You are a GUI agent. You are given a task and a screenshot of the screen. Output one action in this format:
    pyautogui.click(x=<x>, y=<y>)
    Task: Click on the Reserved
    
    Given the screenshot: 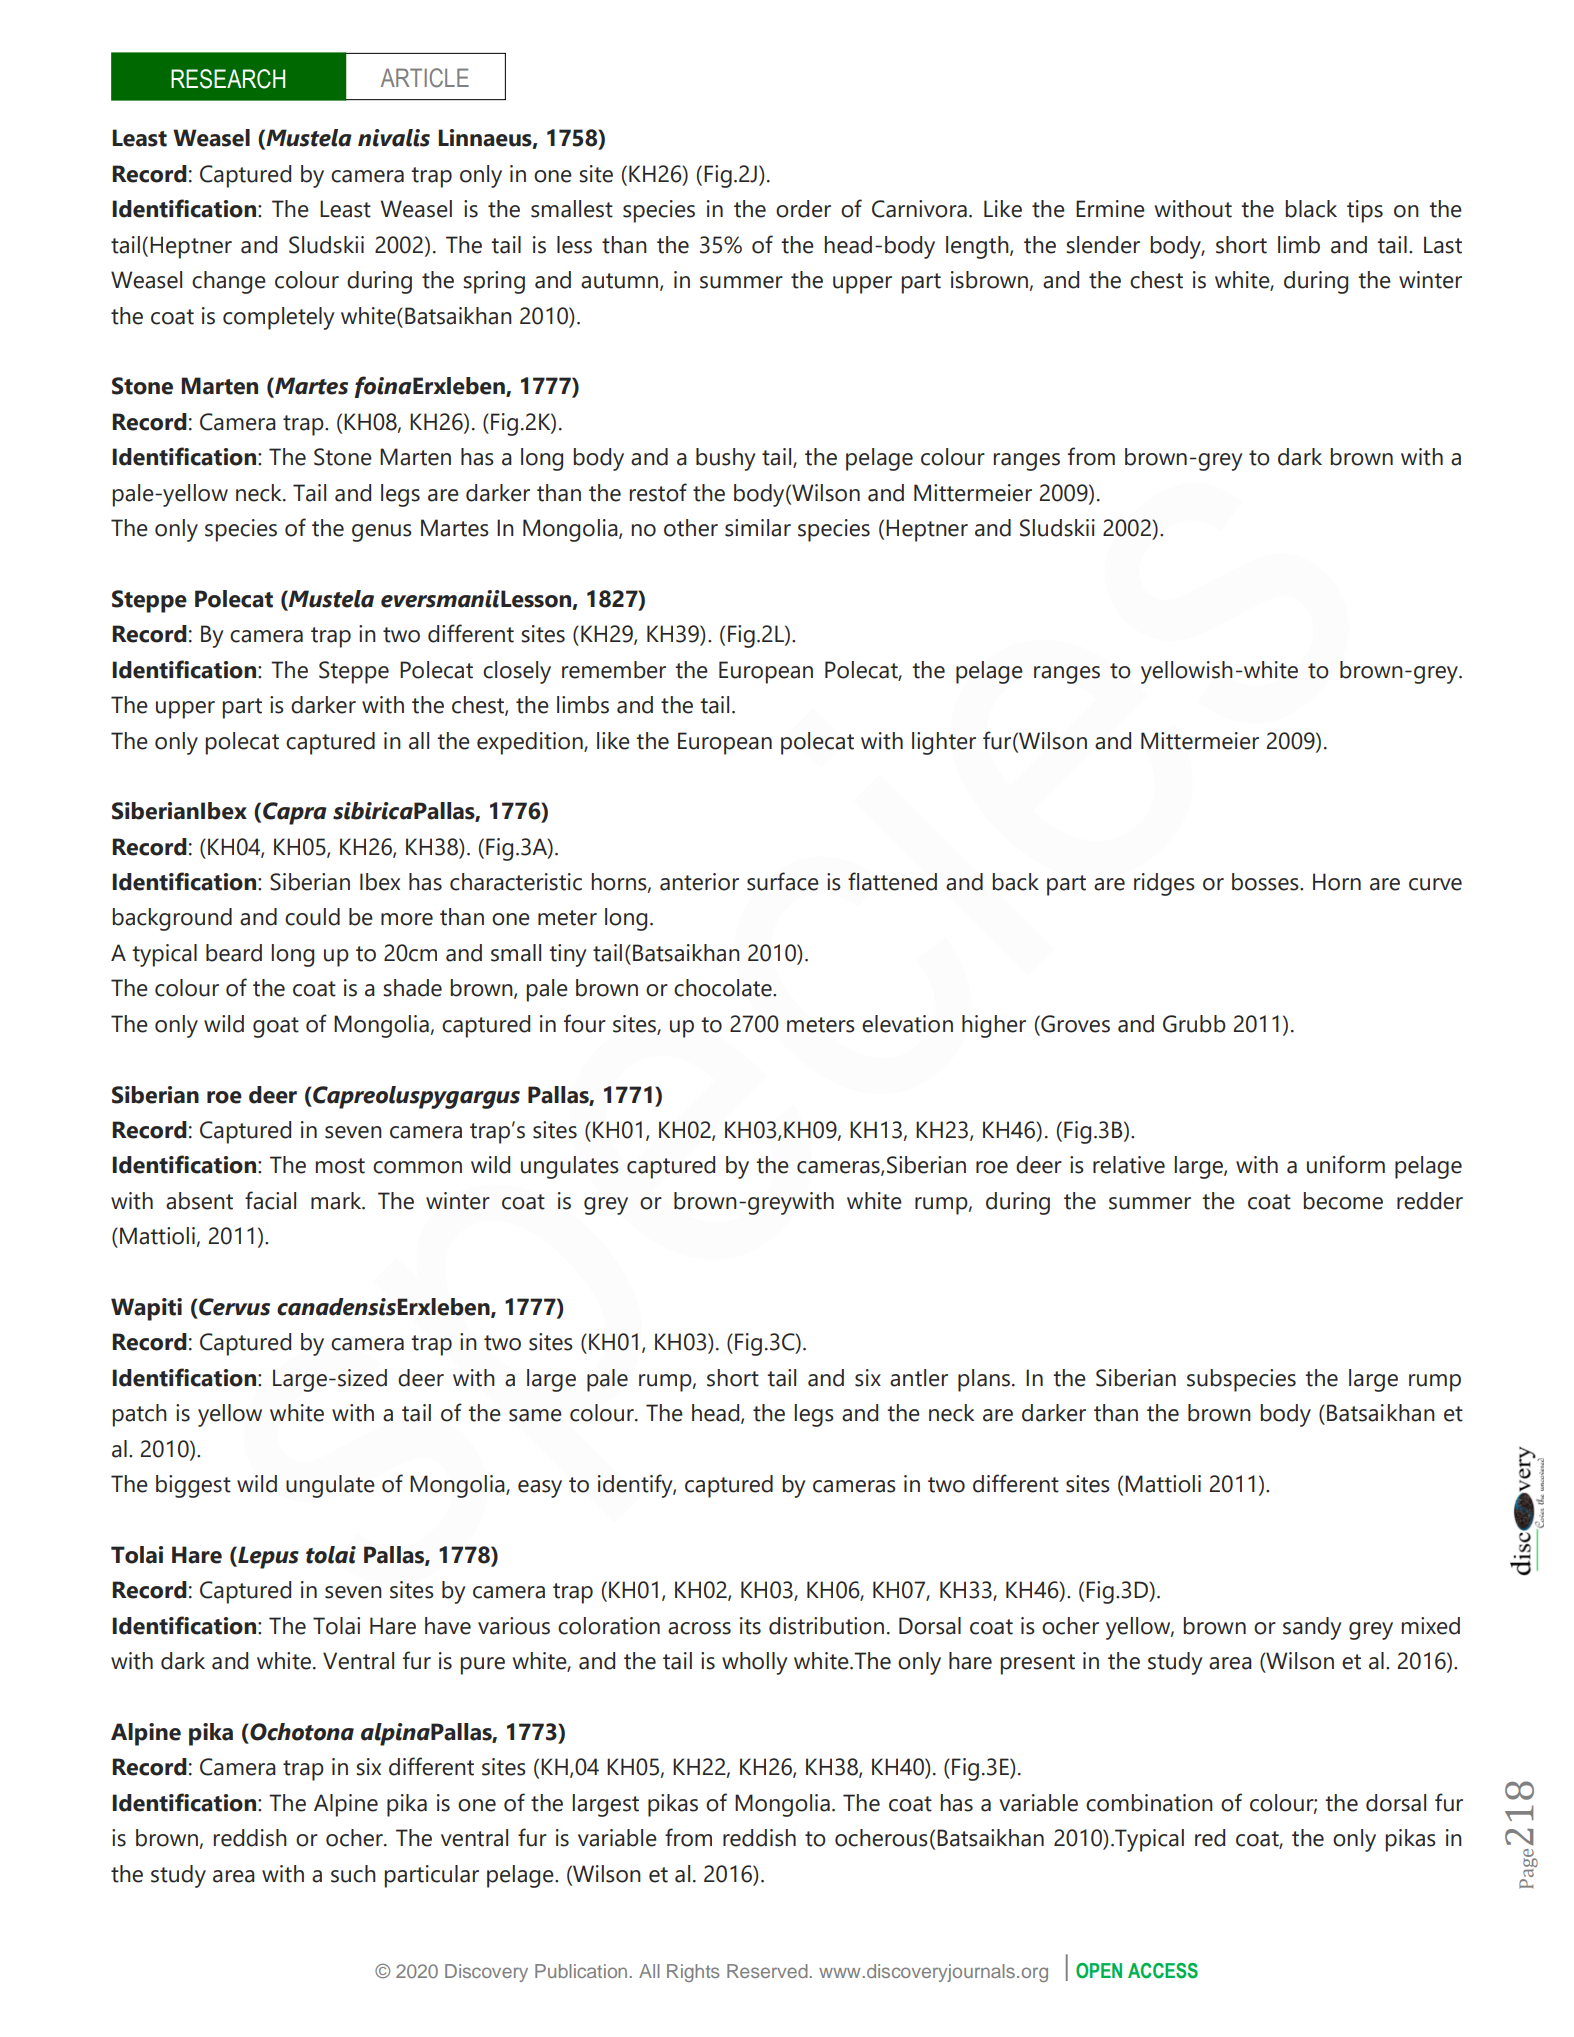 What is the action you would take?
    pyautogui.click(x=767, y=1971)
